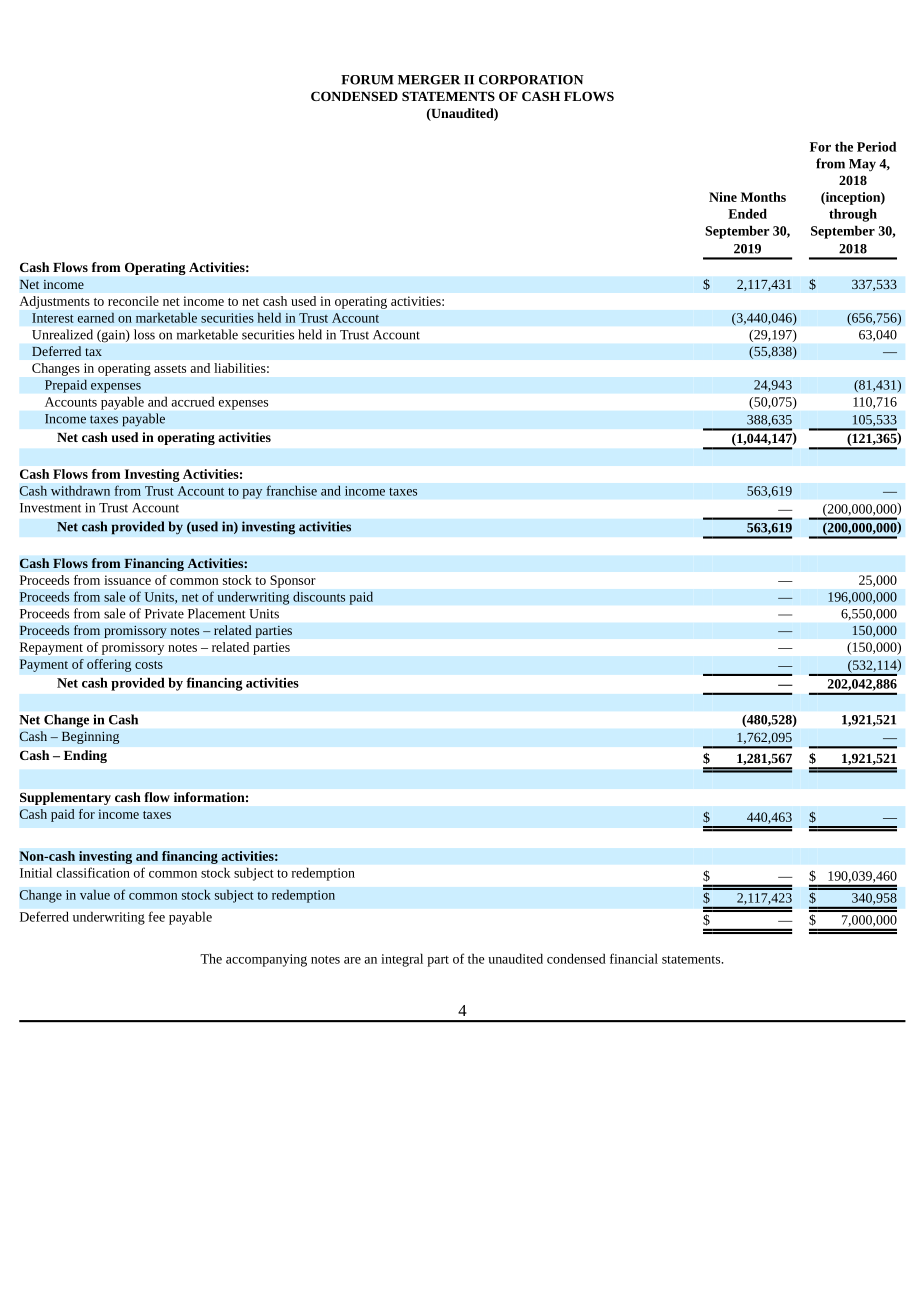 The height and width of the page is (1308, 924). I want to click on Ending, so click(85, 756).
